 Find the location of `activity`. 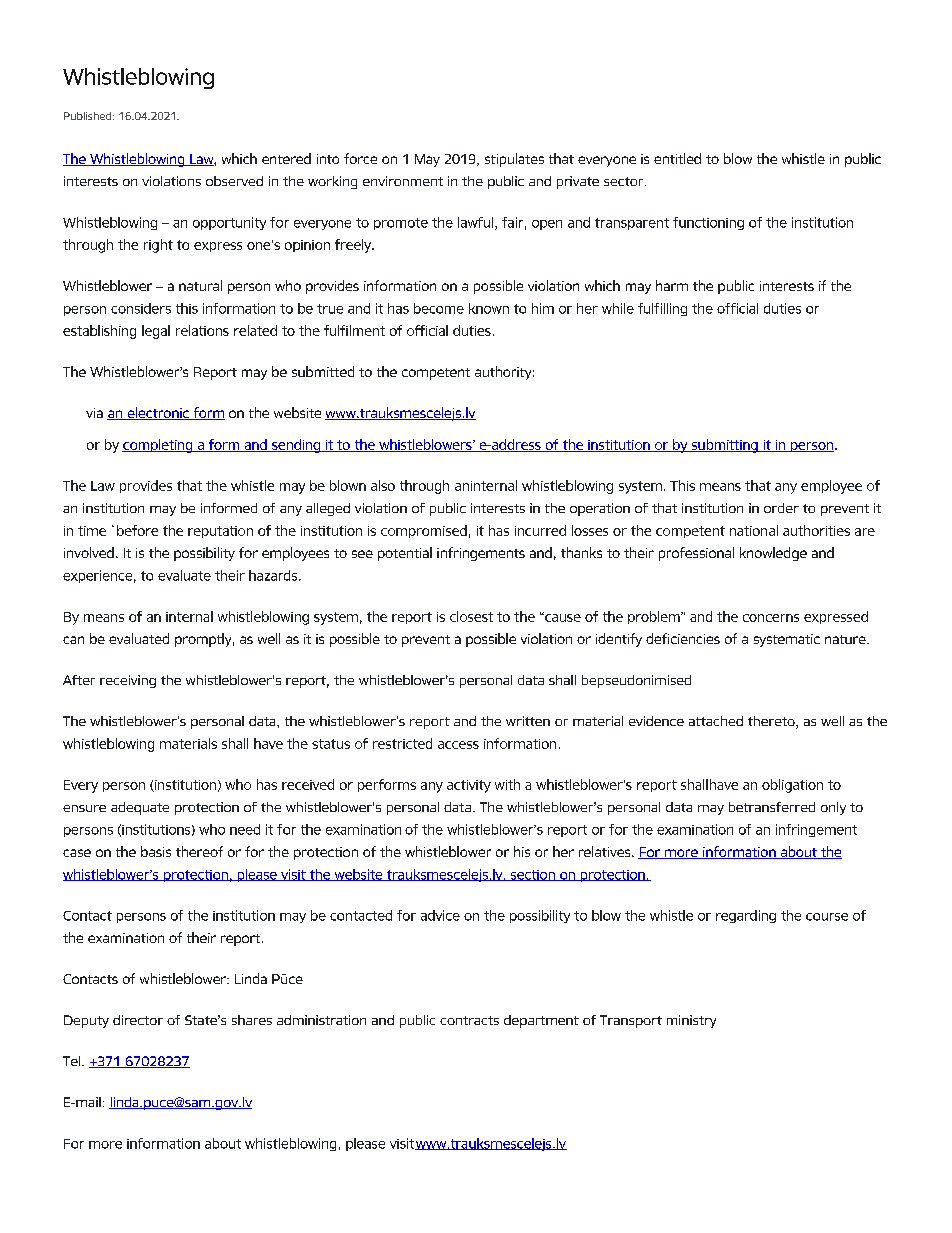

activity is located at coordinates (469, 786).
